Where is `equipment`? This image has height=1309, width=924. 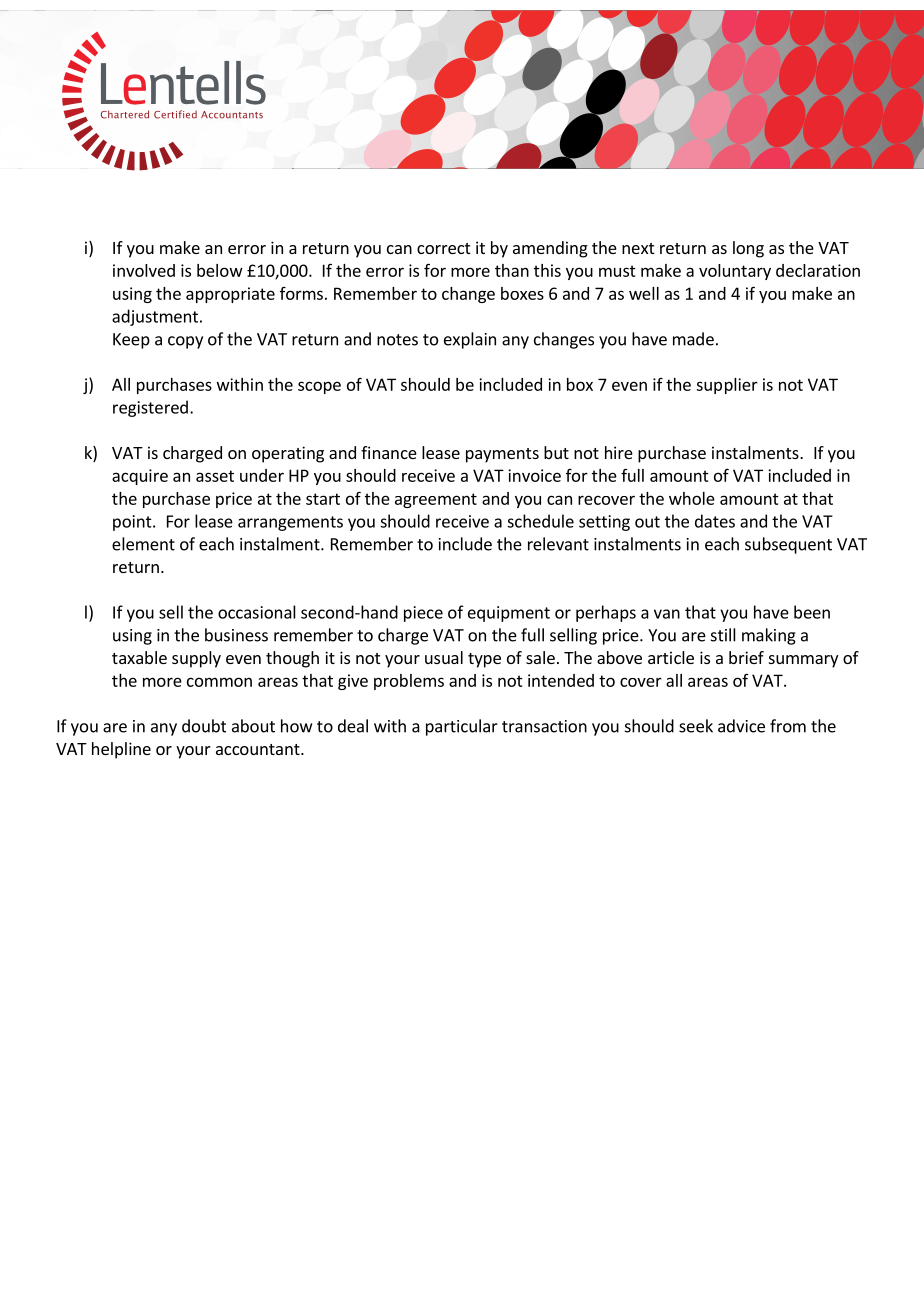 equipment is located at coordinates (509, 614).
